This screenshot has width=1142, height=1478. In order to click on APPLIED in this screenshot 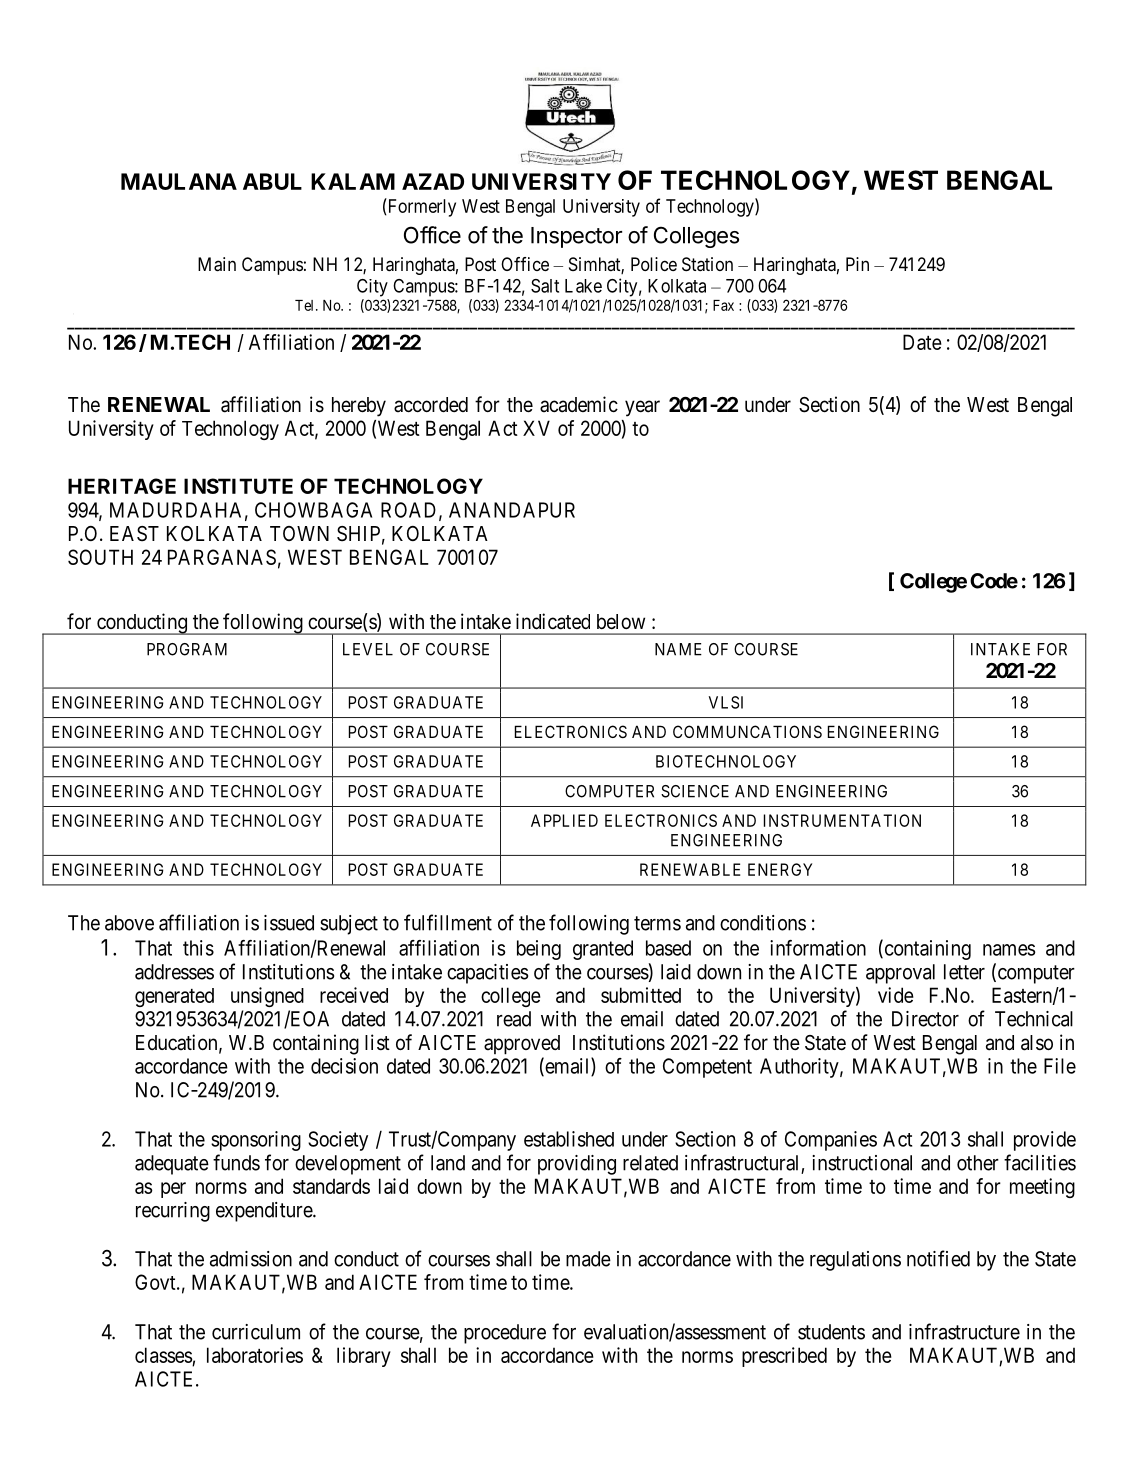, I will do `click(564, 820)`.
